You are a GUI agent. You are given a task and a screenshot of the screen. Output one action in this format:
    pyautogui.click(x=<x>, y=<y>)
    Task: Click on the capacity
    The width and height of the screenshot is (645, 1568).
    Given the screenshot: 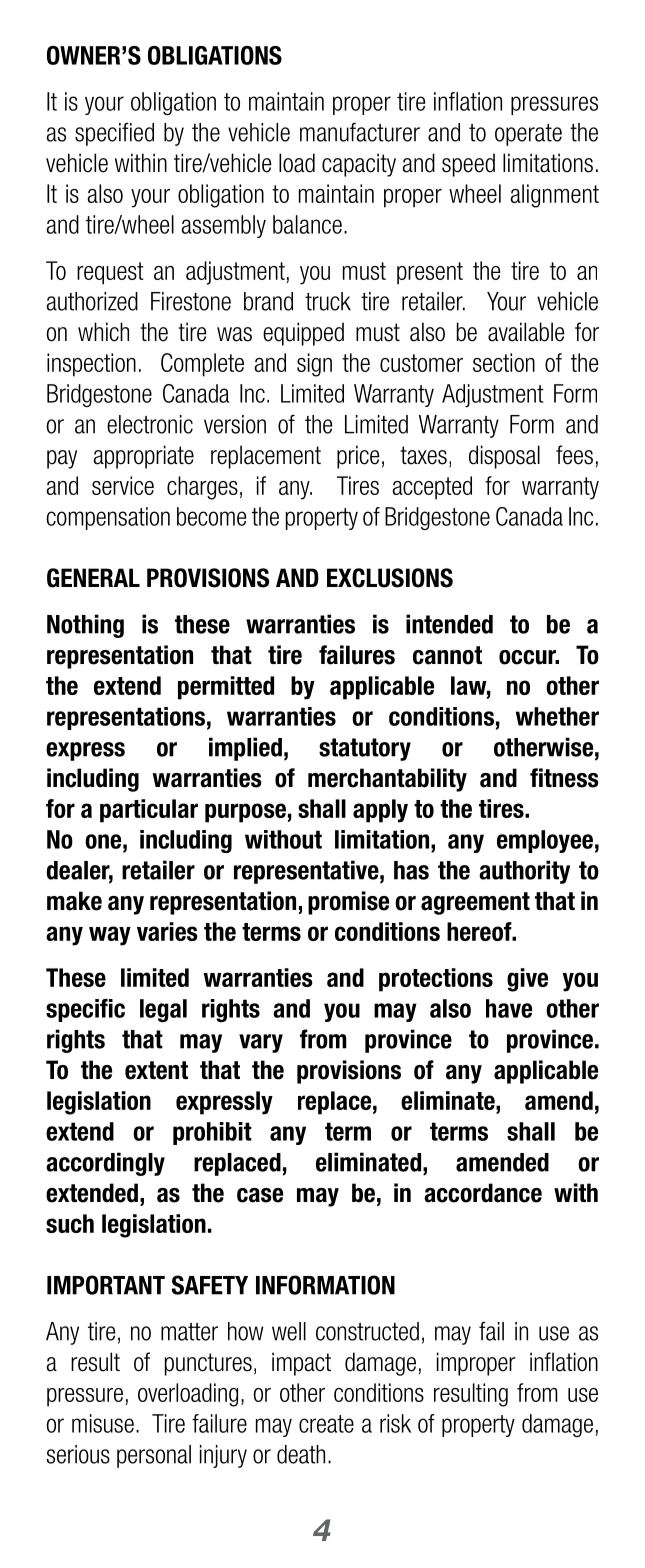 What is the action you would take?
    pyautogui.click(x=359, y=165)
